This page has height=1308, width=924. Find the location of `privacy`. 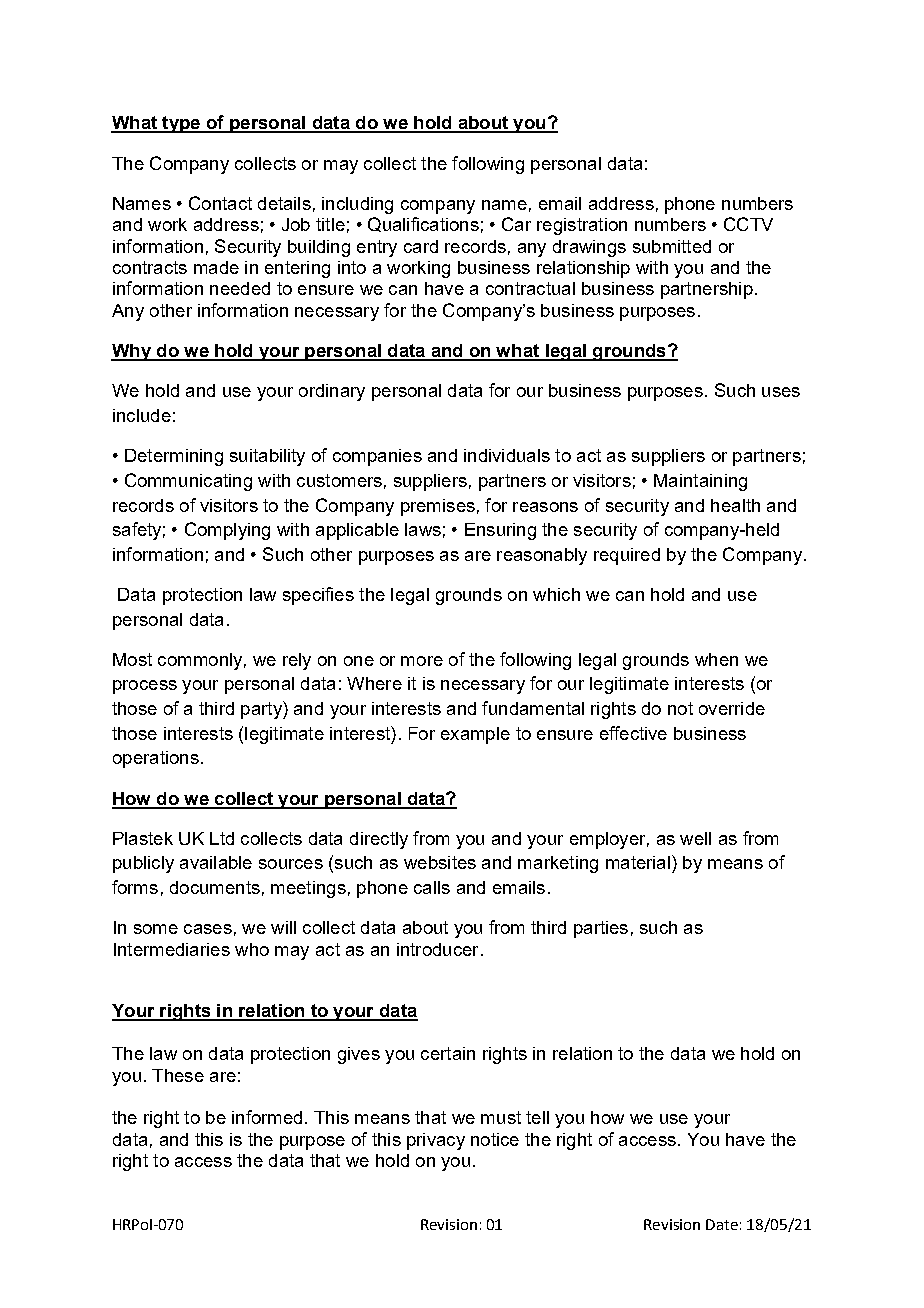

privacy is located at coordinates (436, 1141).
